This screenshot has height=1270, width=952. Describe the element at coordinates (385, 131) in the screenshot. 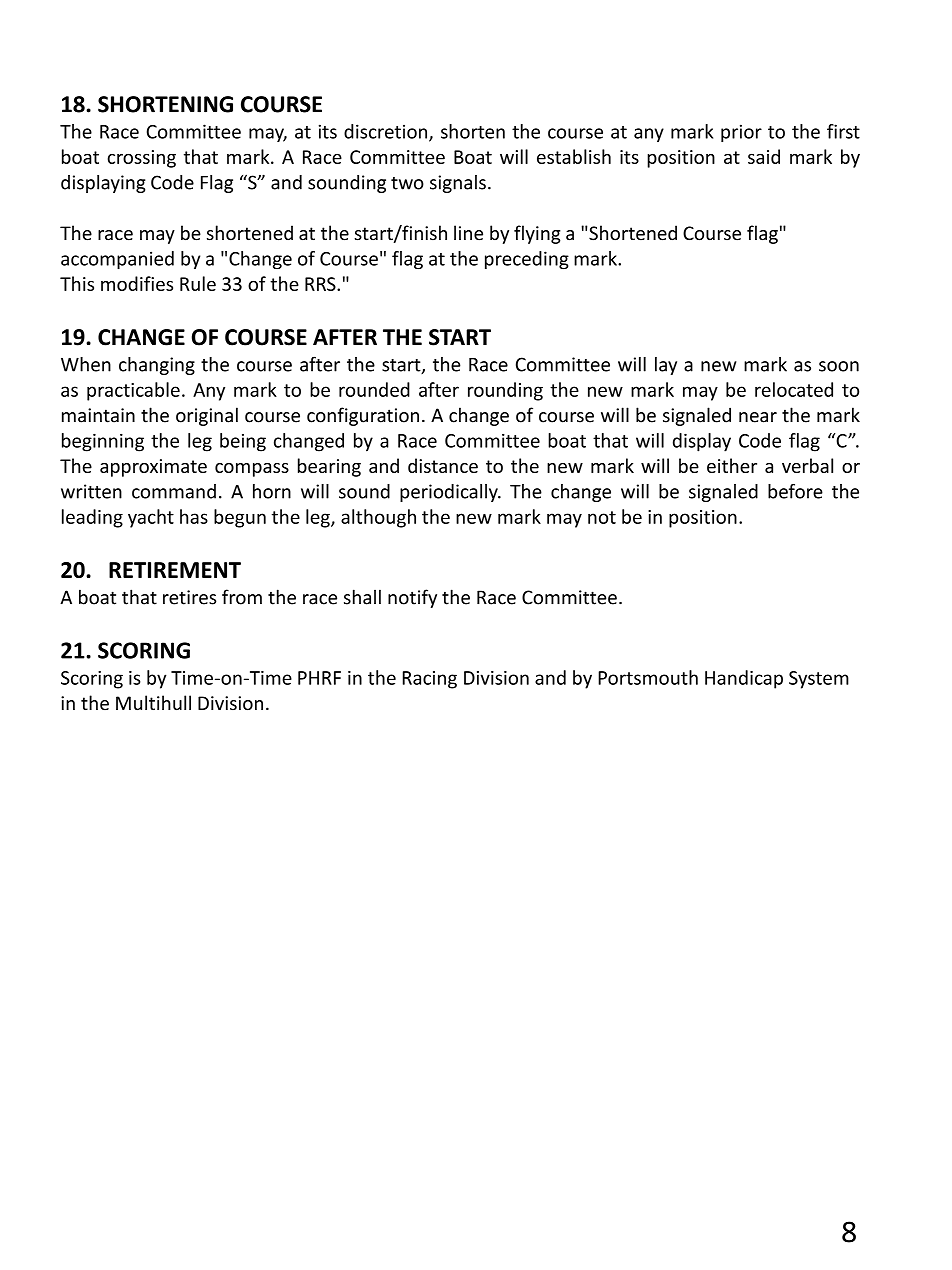

I see `discretion` at that location.
